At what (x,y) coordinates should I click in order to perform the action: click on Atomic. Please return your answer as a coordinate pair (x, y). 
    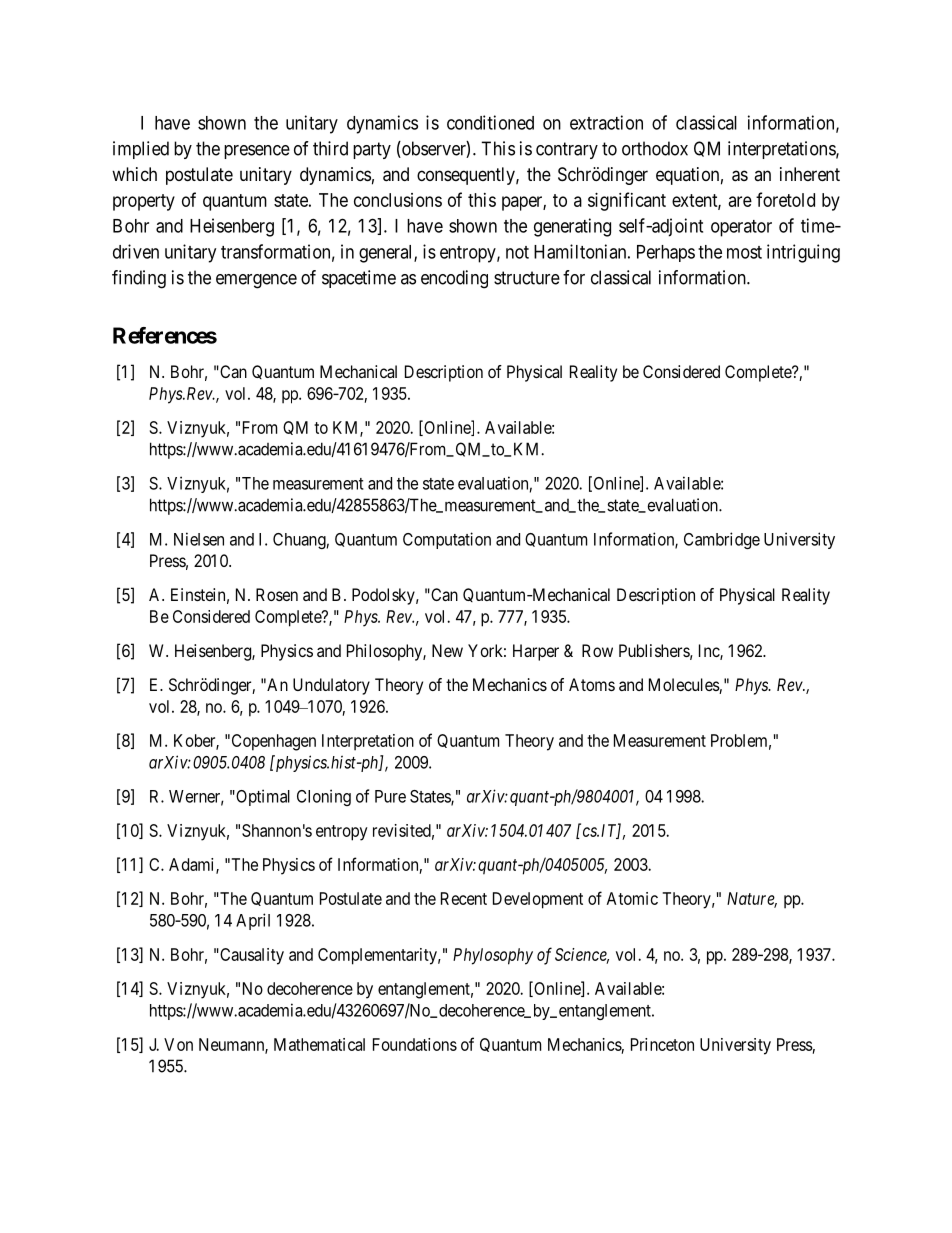
    Looking at the image, I should click on (632, 898).
